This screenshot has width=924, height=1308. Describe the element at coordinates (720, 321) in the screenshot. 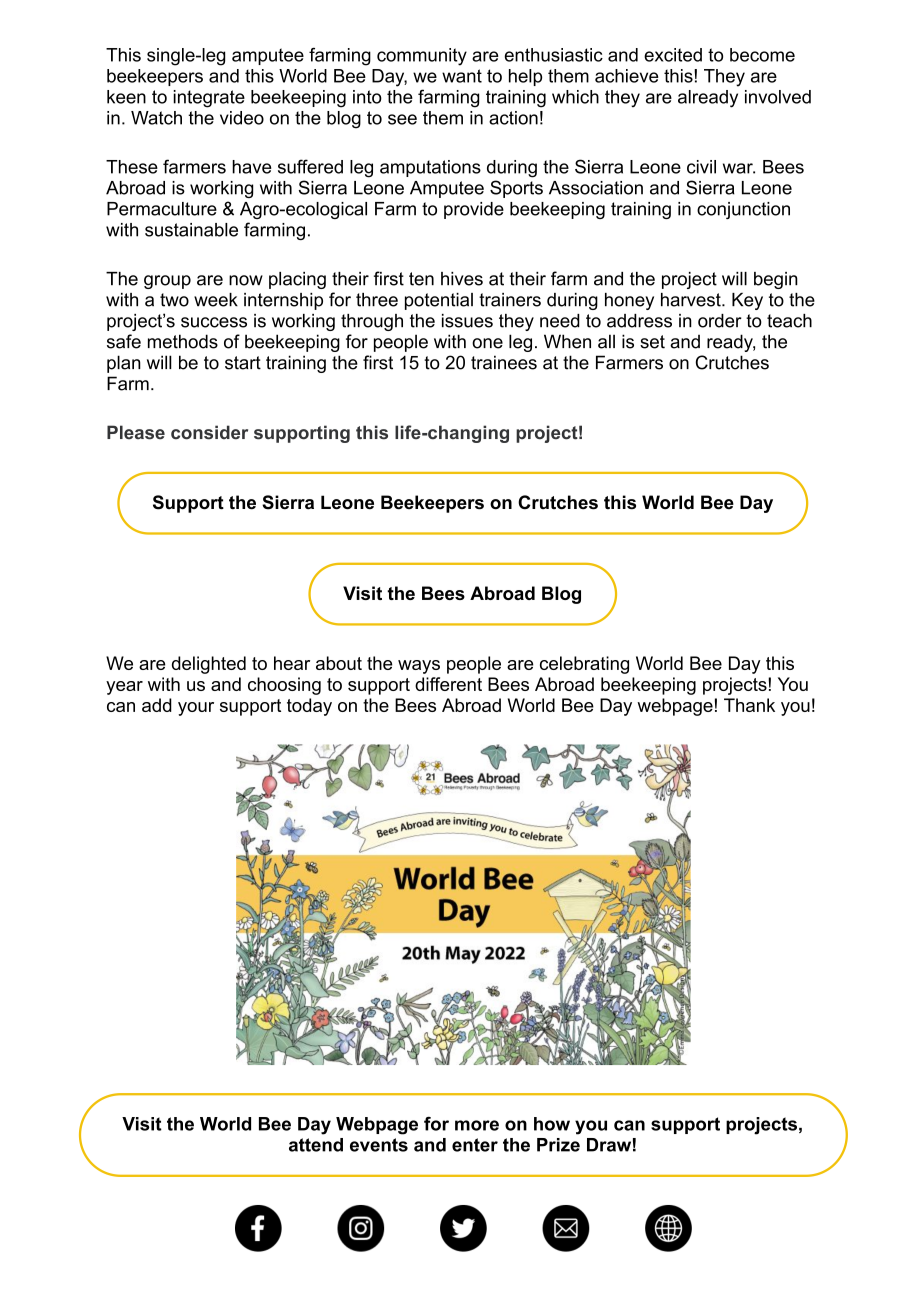

I see `order` at that location.
